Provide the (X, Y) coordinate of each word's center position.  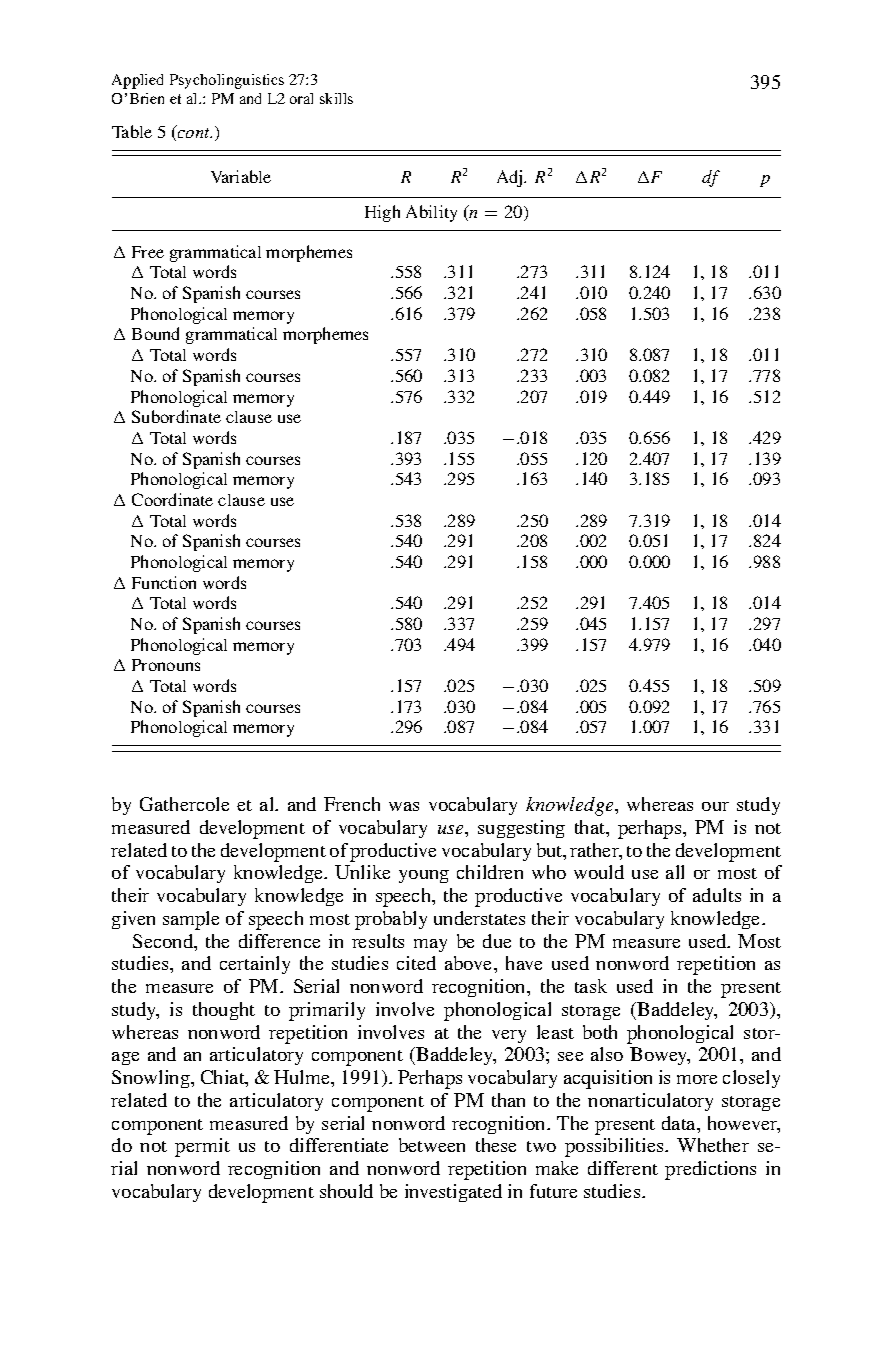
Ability (431, 213)
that (591, 827)
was (404, 806)
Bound (155, 333)
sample (191, 920)
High (382, 213)
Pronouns (166, 665)
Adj (511, 178)
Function (164, 582)
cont (193, 133)
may (430, 945)
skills (336, 98)
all (675, 872)
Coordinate (172, 499)
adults (717, 895)
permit (202, 1147)
